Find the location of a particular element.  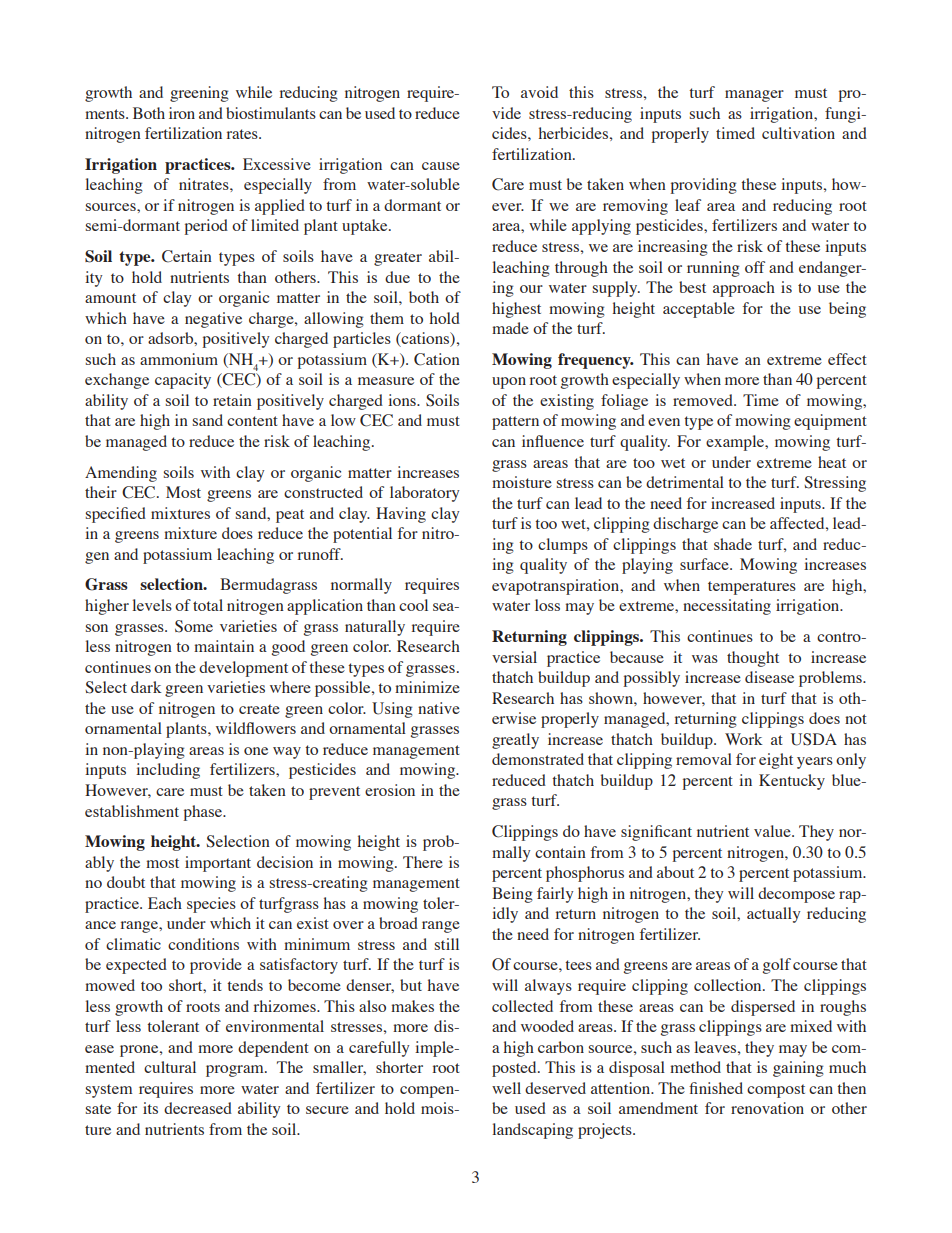

cultivation is located at coordinates (798, 133).
